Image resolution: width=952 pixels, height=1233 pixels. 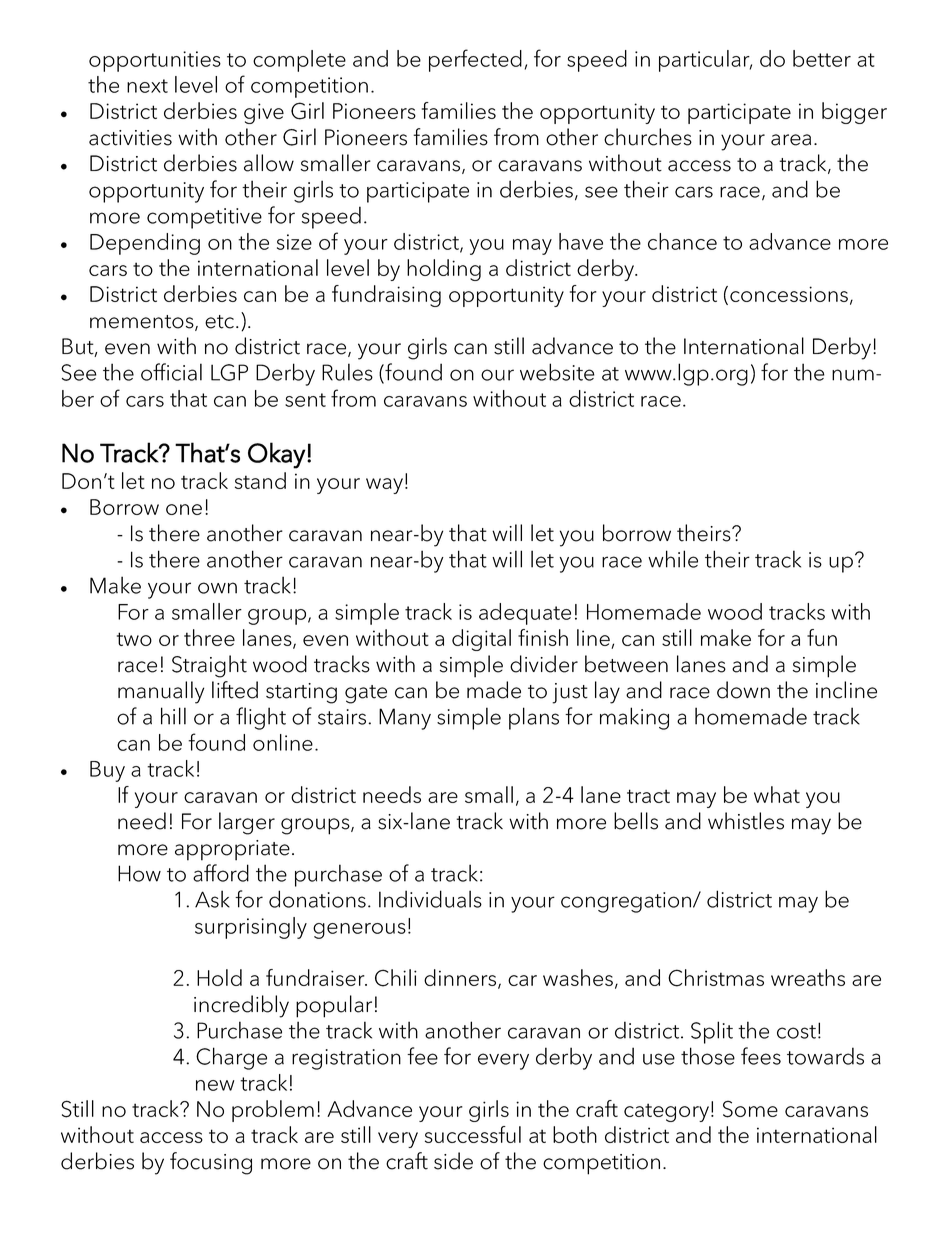 I want to click on perfected, so click(x=475, y=60).
